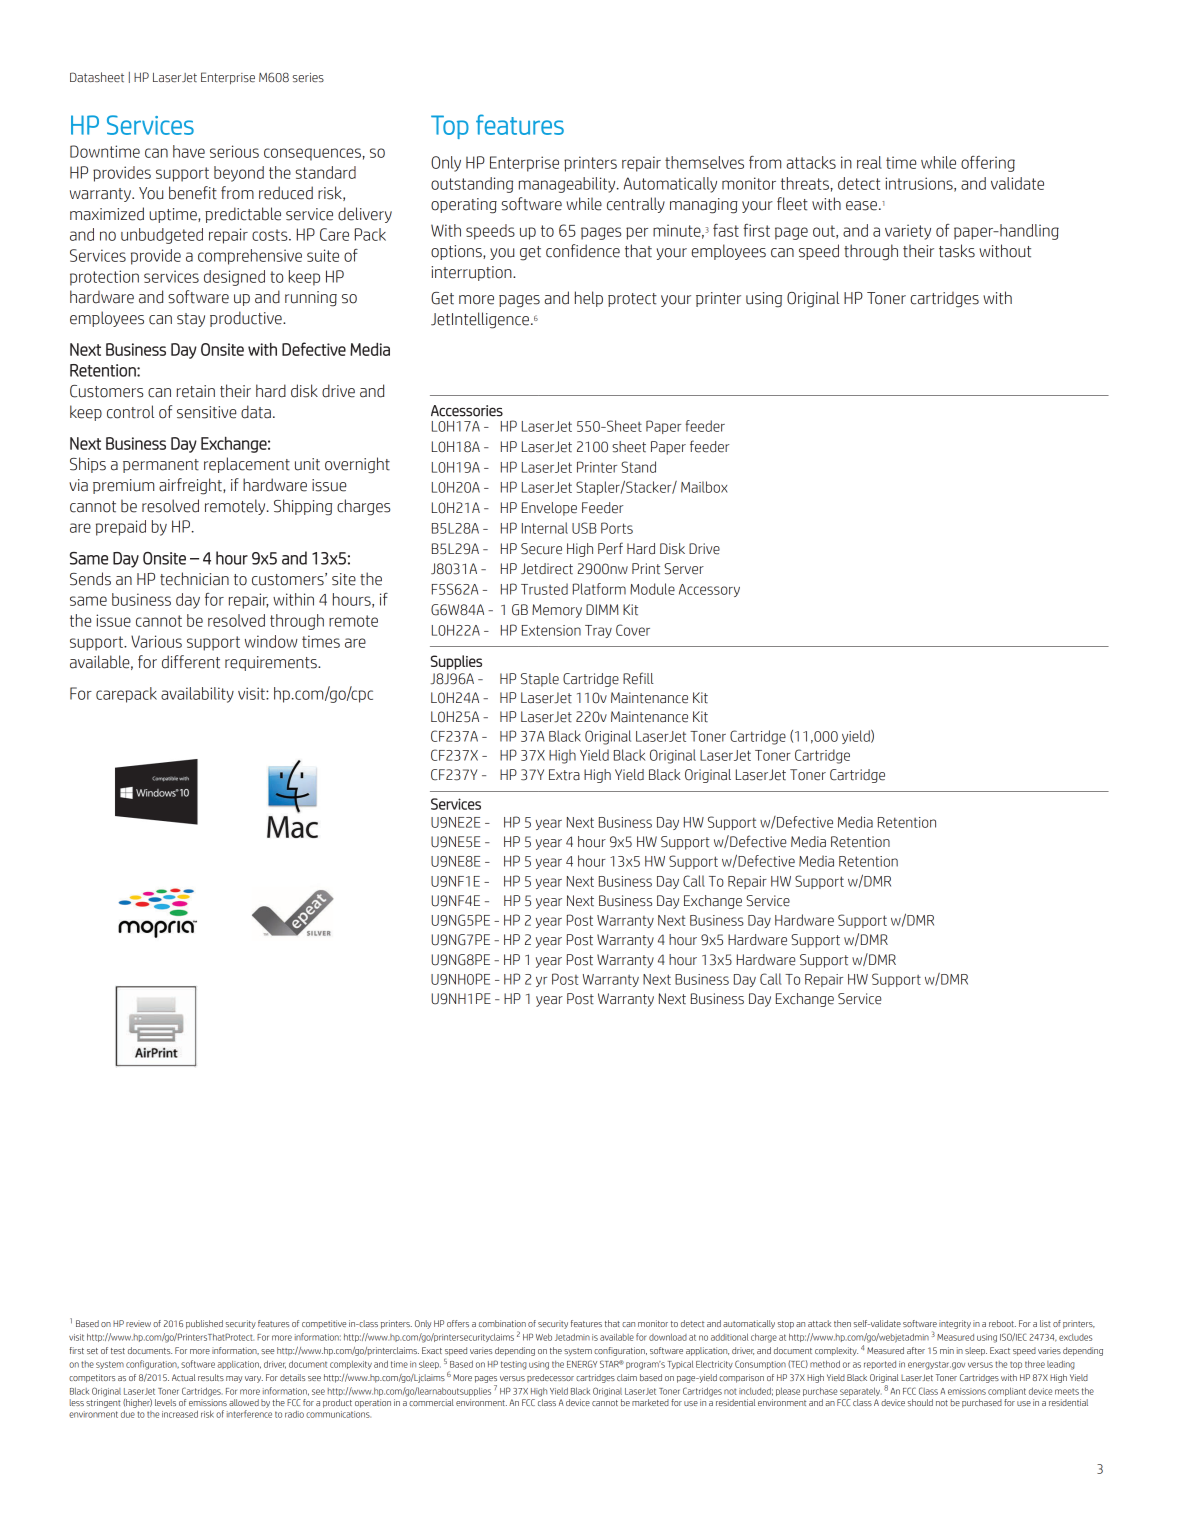 The width and height of the screenshot is (1177, 1523). I want to click on availability, so click(197, 695).
